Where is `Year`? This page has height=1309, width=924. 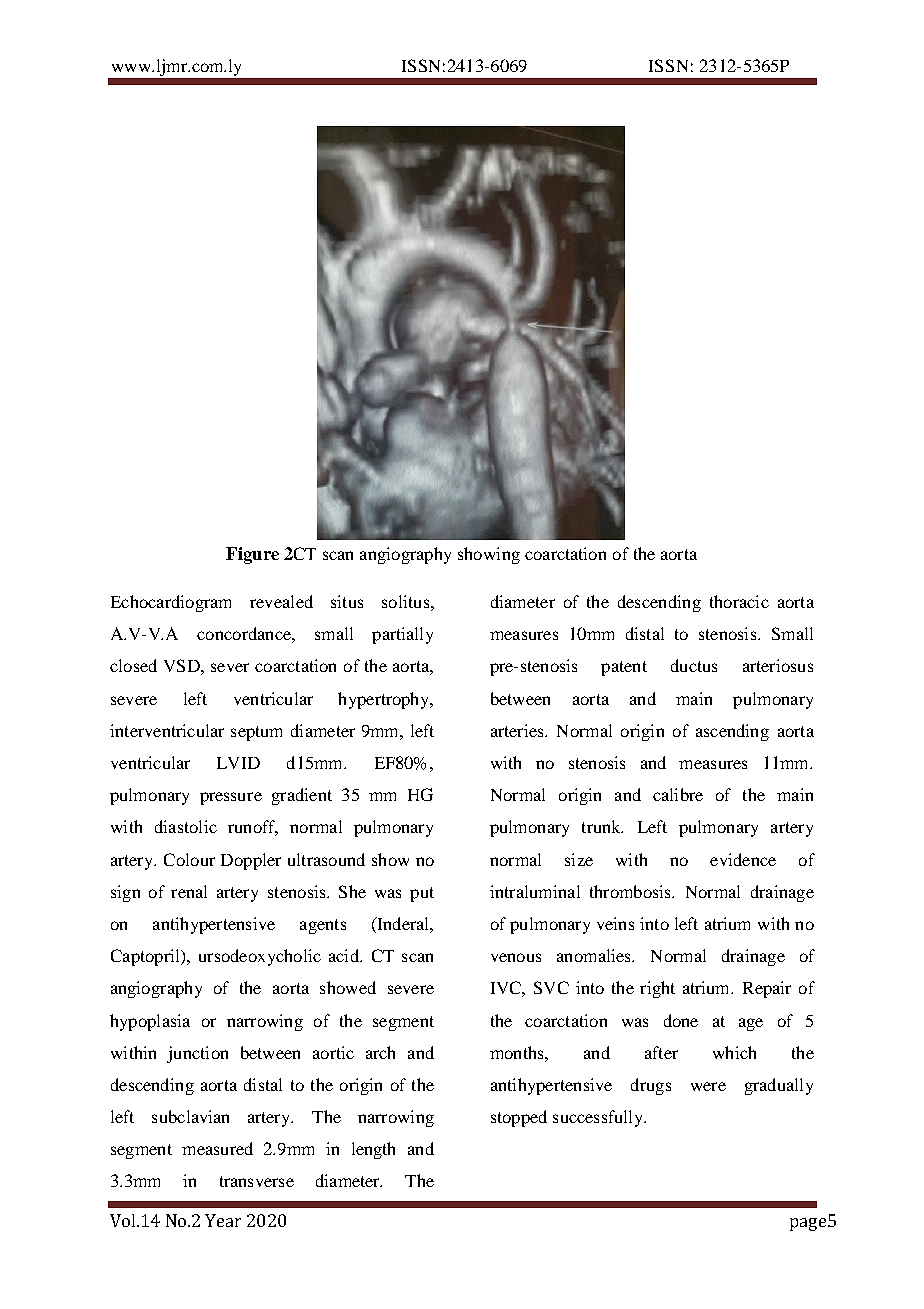
Year is located at coordinates (223, 1220).
